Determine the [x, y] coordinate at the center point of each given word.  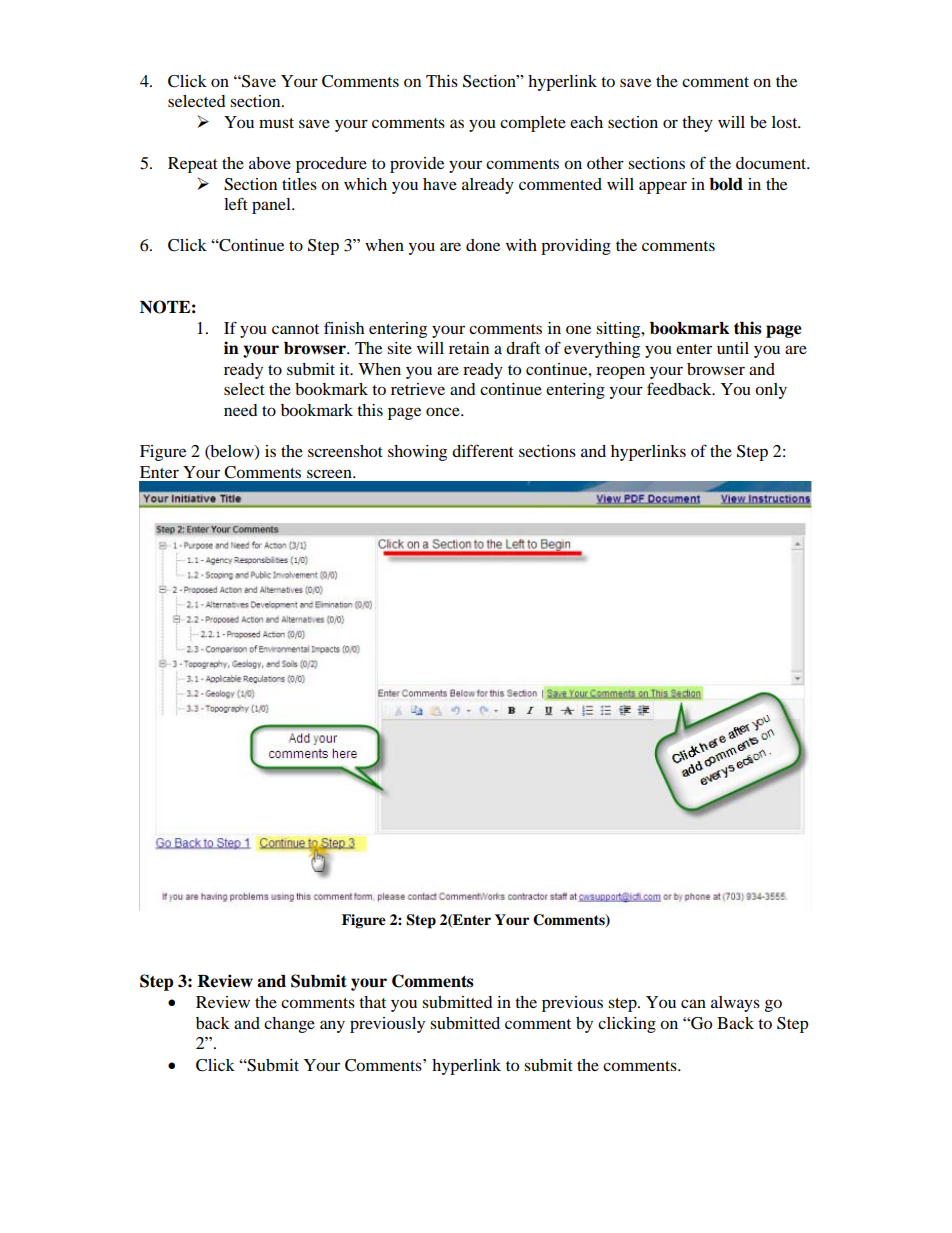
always [735, 1004]
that [372, 1002]
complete [533, 124]
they [697, 124]
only [771, 391]
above [270, 163]
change [289, 1025]
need [241, 410]
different [483, 450]
